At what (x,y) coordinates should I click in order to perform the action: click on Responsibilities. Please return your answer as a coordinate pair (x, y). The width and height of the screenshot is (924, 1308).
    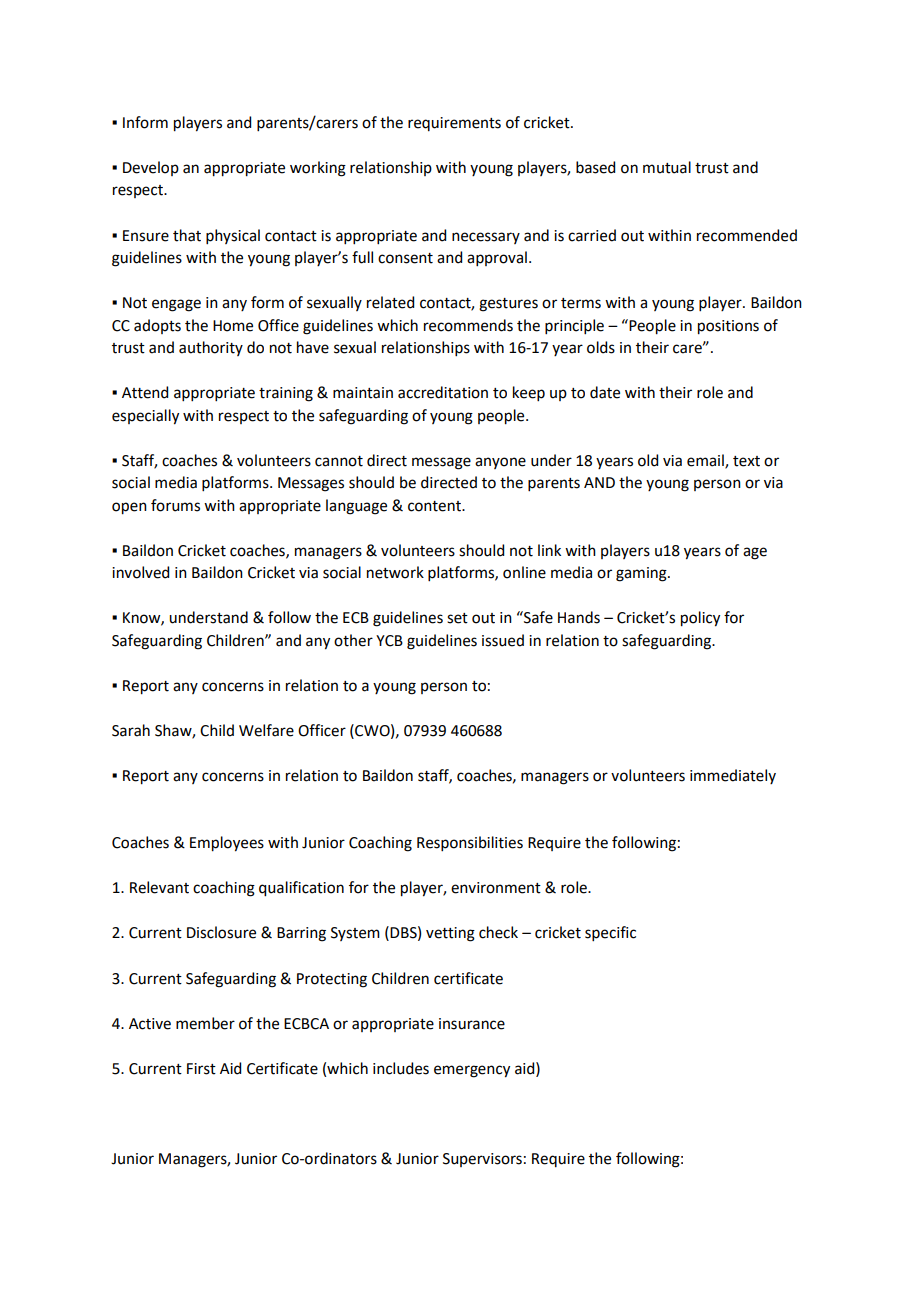
    Looking at the image, I should click on (470, 843).
